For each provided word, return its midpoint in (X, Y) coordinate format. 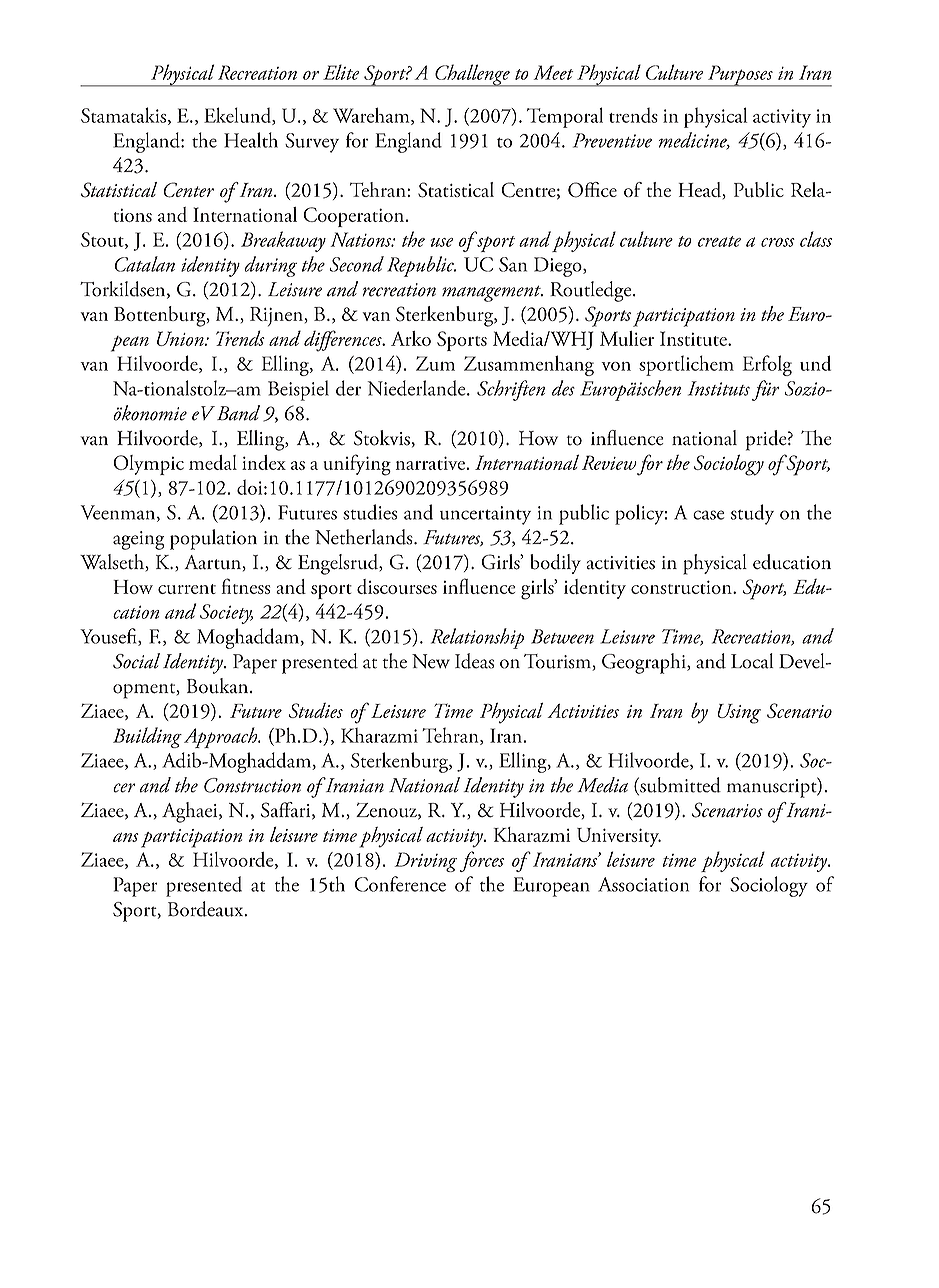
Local (752, 661)
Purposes (740, 76)
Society (226, 614)
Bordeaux (207, 909)
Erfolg (767, 365)
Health (251, 140)
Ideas (474, 661)
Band (238, 413)
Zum (435, 363)
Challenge (472, 75)
